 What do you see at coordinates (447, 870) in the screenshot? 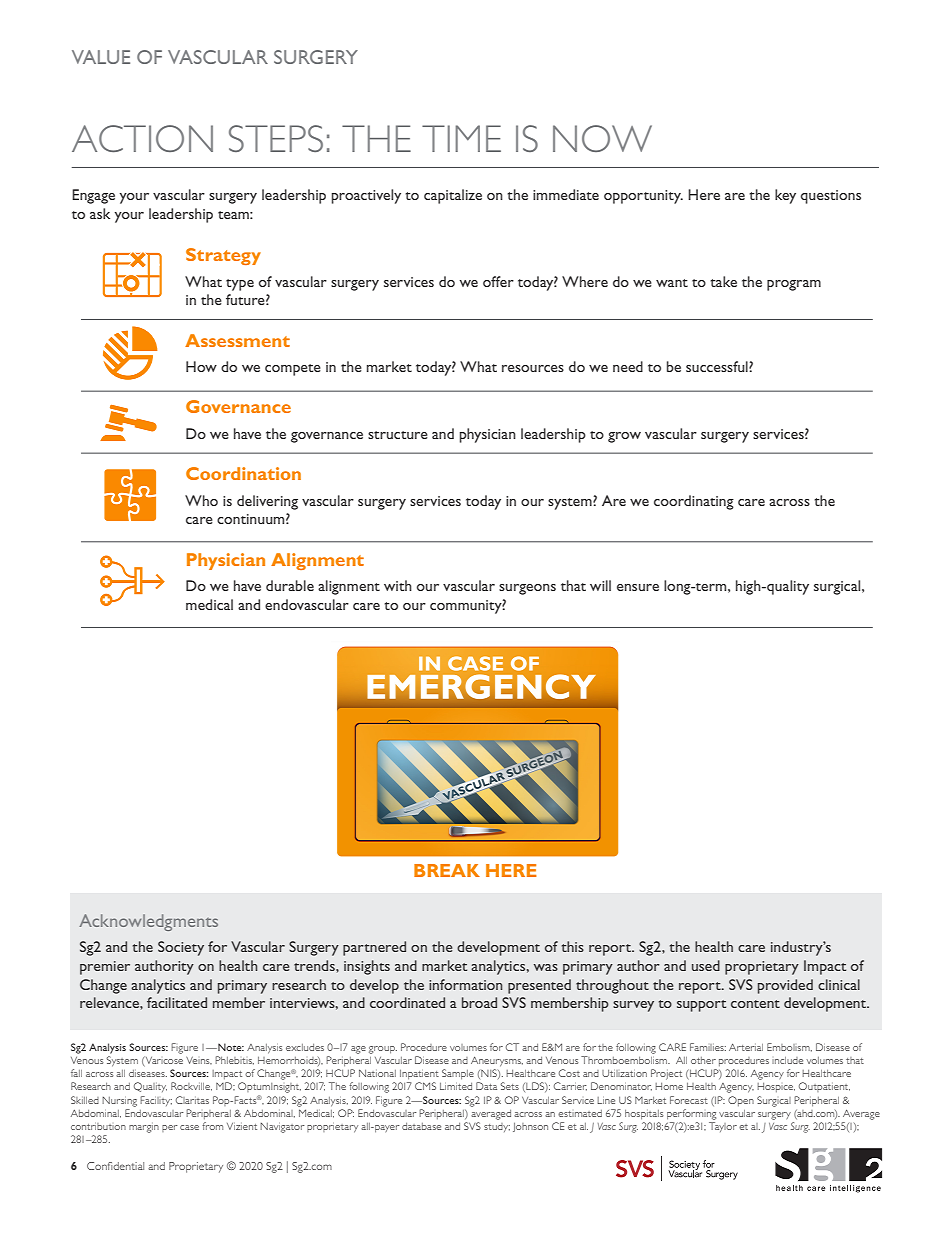
I see `BREAK` at bounding box center [447, 870].
